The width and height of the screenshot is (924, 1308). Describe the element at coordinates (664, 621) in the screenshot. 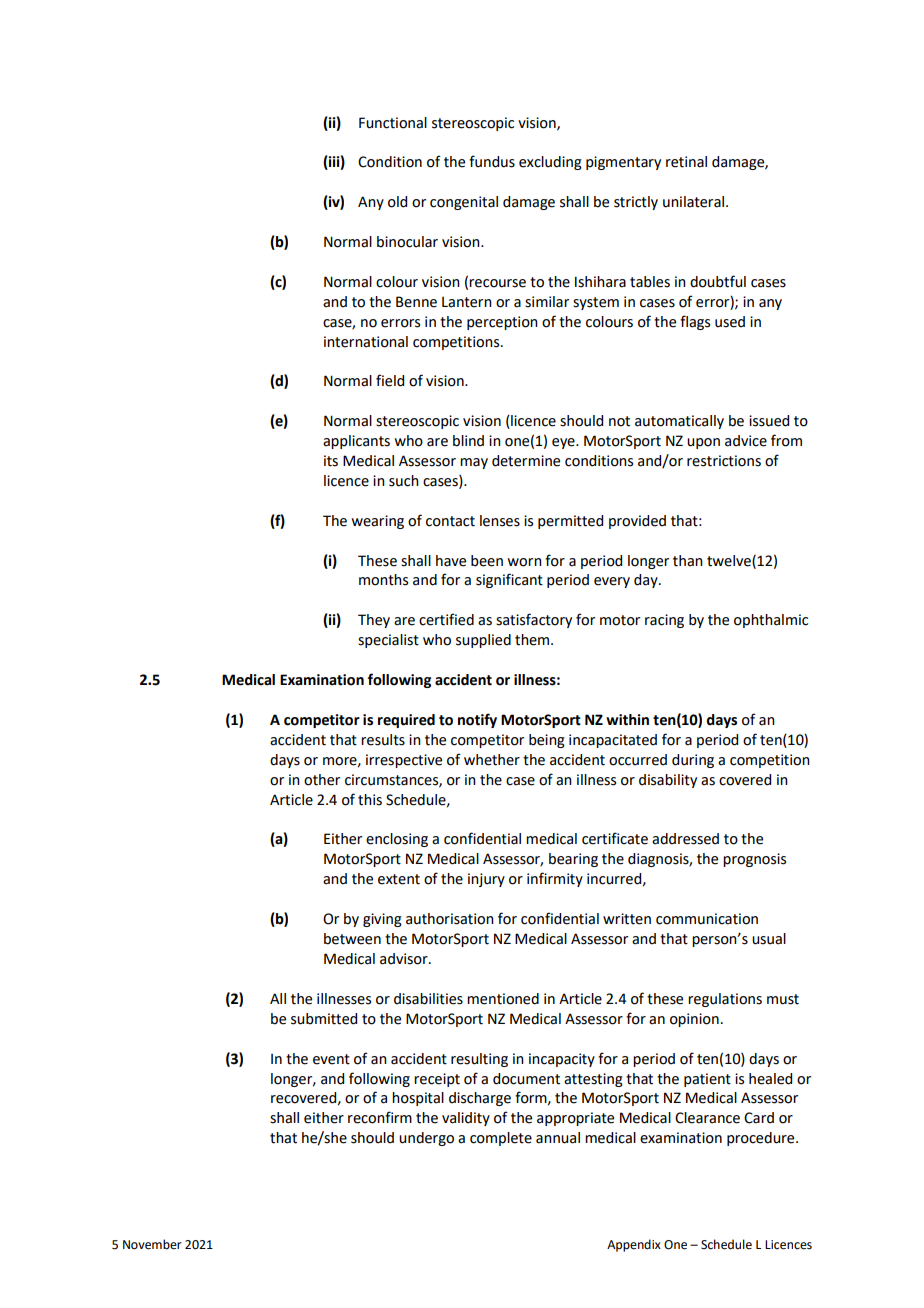

I see `racing` at that location.
